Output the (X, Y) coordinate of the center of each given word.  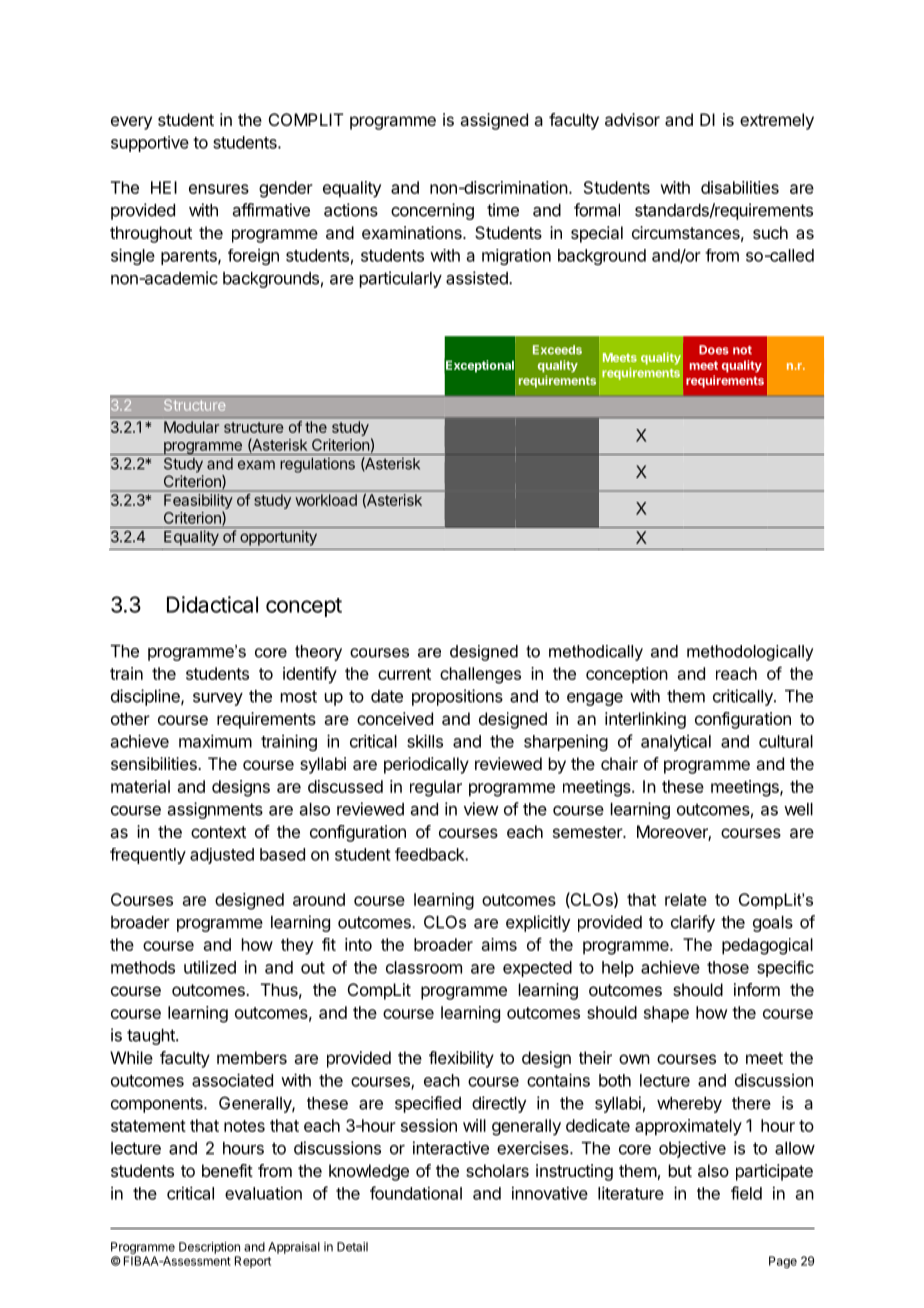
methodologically (750, 653)
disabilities (740, 187)
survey (218, 699)
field (746, 1193)
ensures (219, 189)
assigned (494, 121)
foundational (416, 1193)
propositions (457, 697)
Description (209, 1248)
